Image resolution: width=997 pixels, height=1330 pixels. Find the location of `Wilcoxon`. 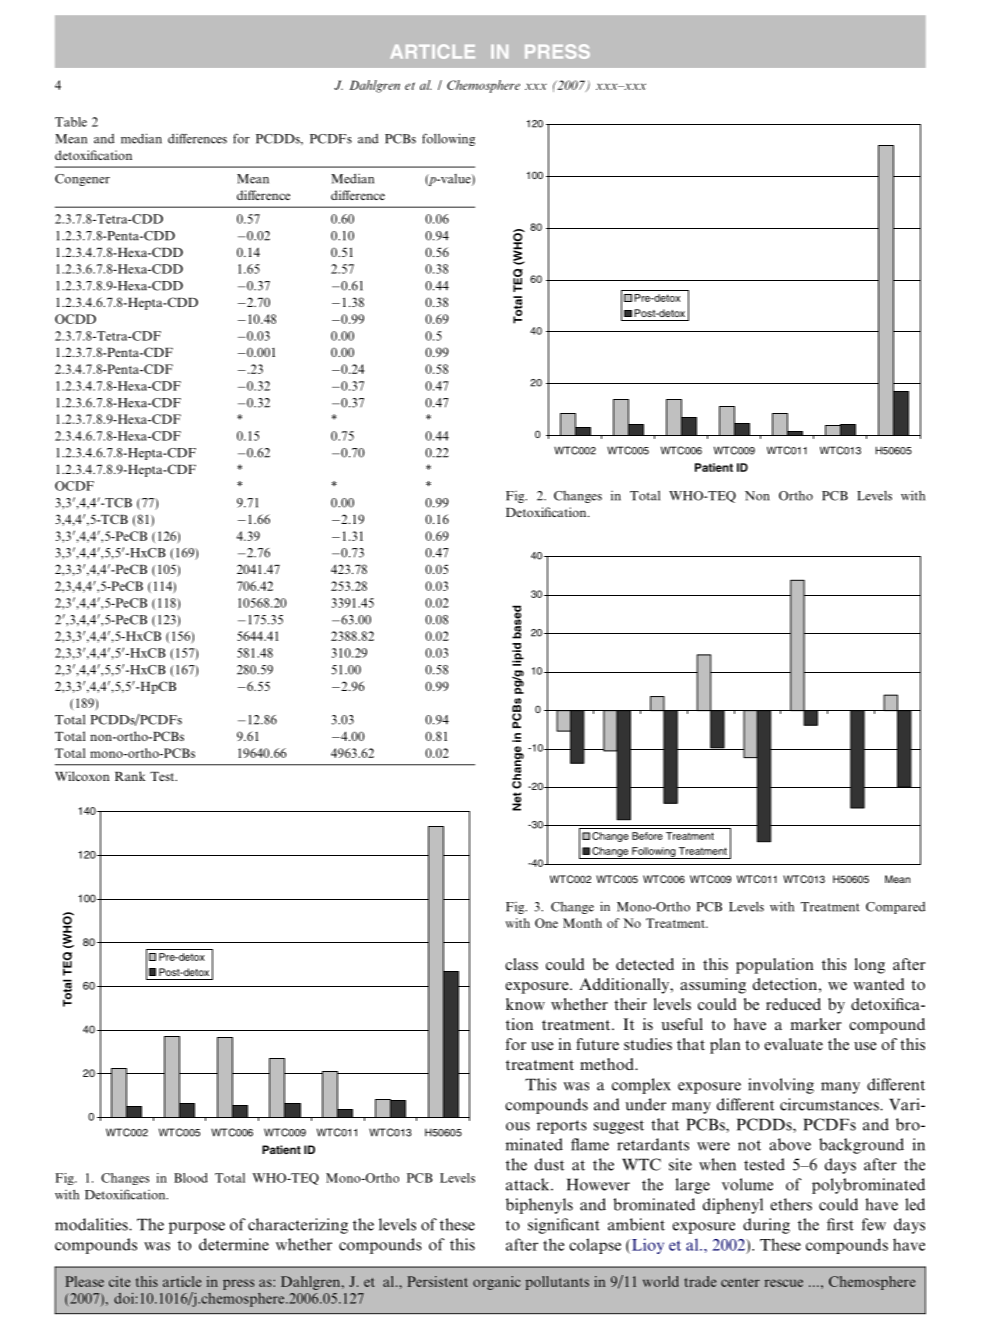

Wilcoxon is located at coordinates (82, 776).
